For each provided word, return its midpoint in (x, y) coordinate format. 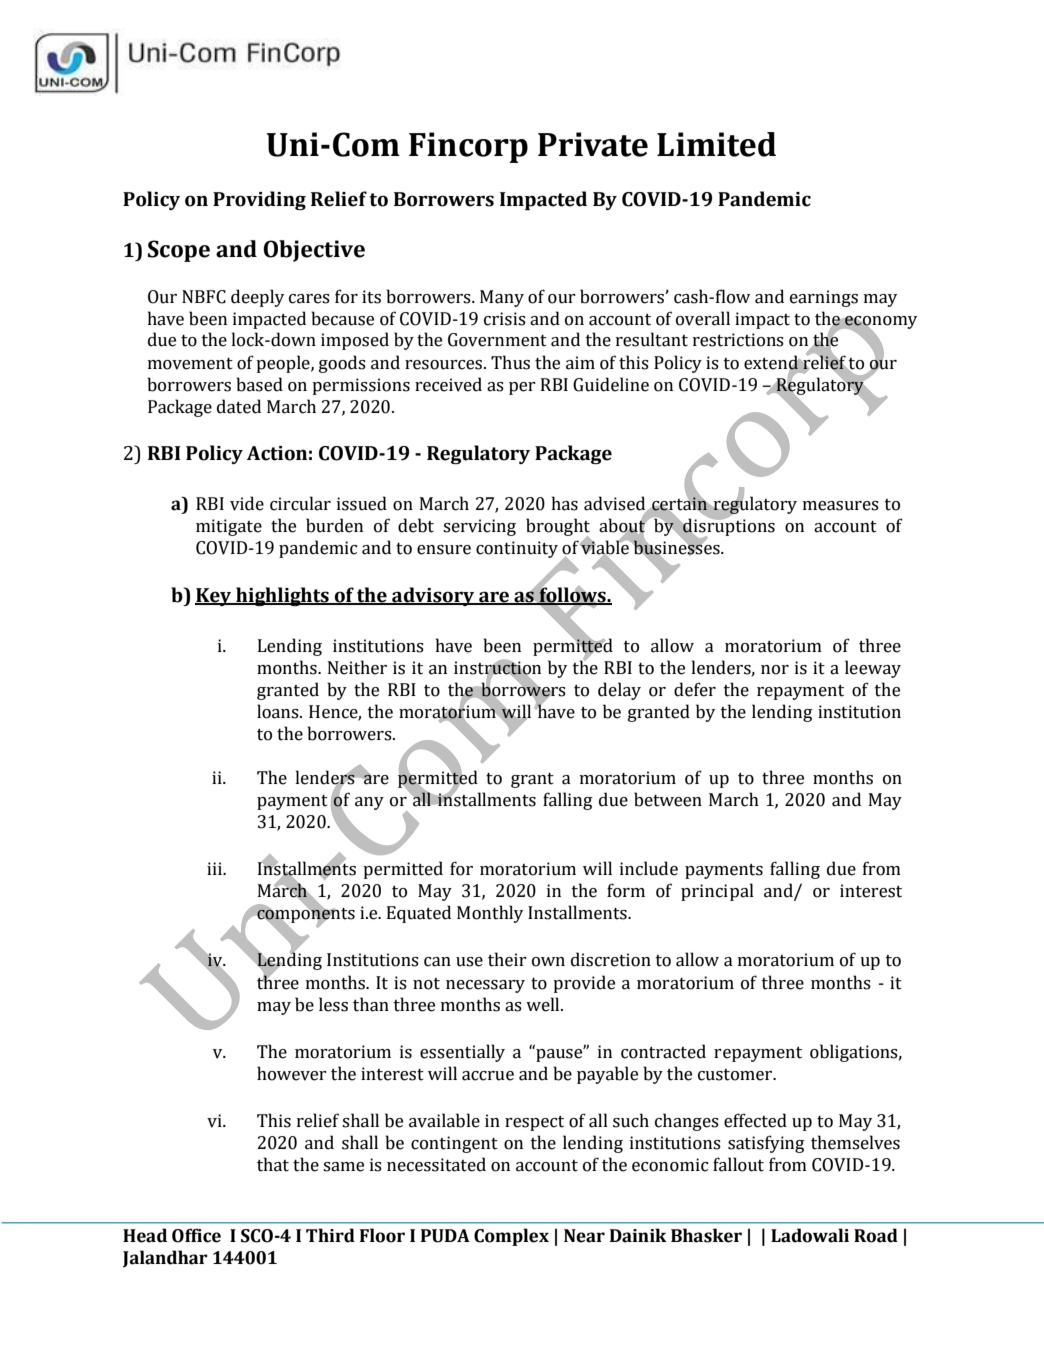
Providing (259, 200)
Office (196, 1235)
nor (775, 670)
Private (593, 144)
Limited (716, 144)
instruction (497, 667)
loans (279, 711)
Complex (511, 1237)
